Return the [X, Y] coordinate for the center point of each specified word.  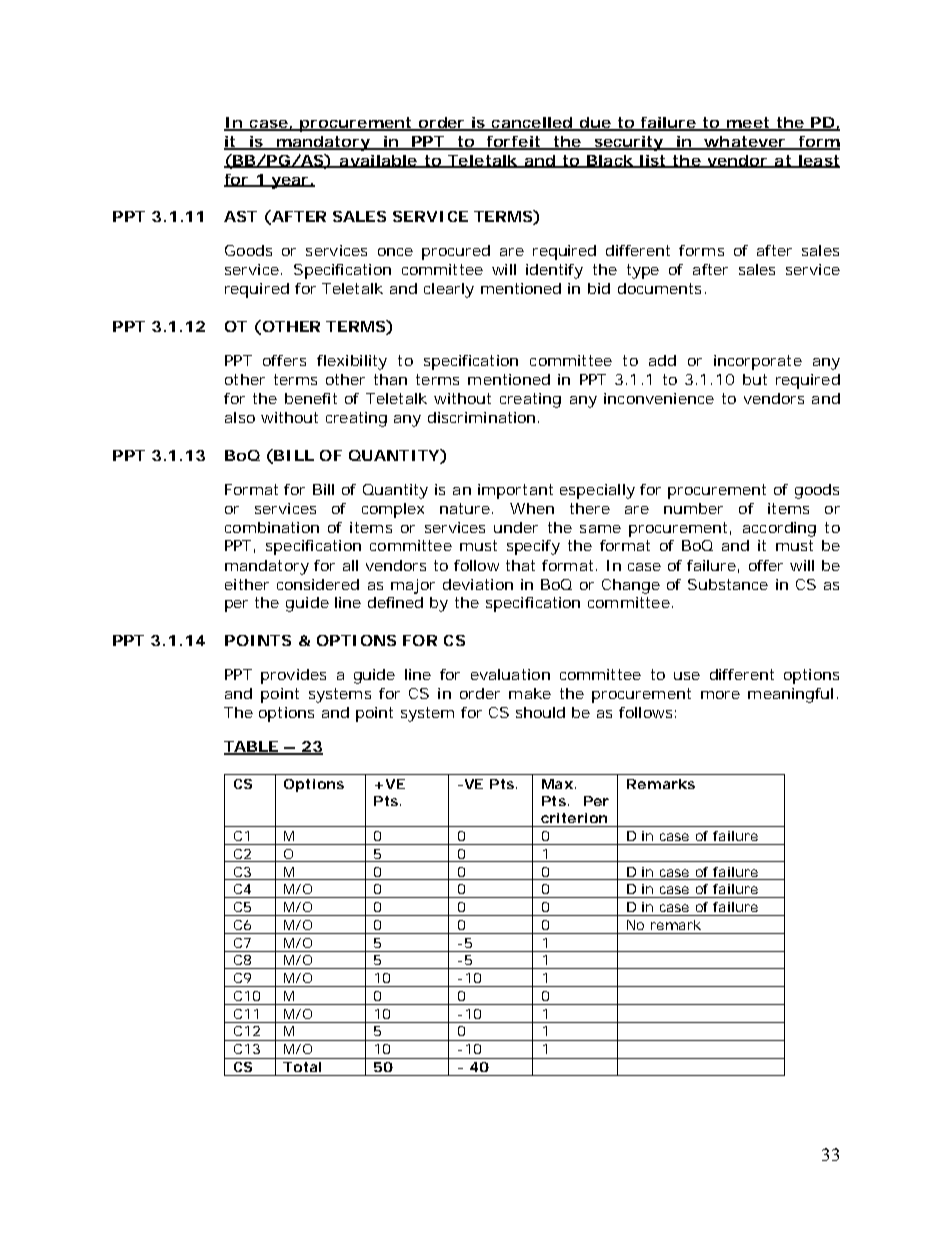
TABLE [251, 748]
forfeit [513, 142]
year [289, 183]
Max [557, 784]
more [720, 695]
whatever [745, 142]
